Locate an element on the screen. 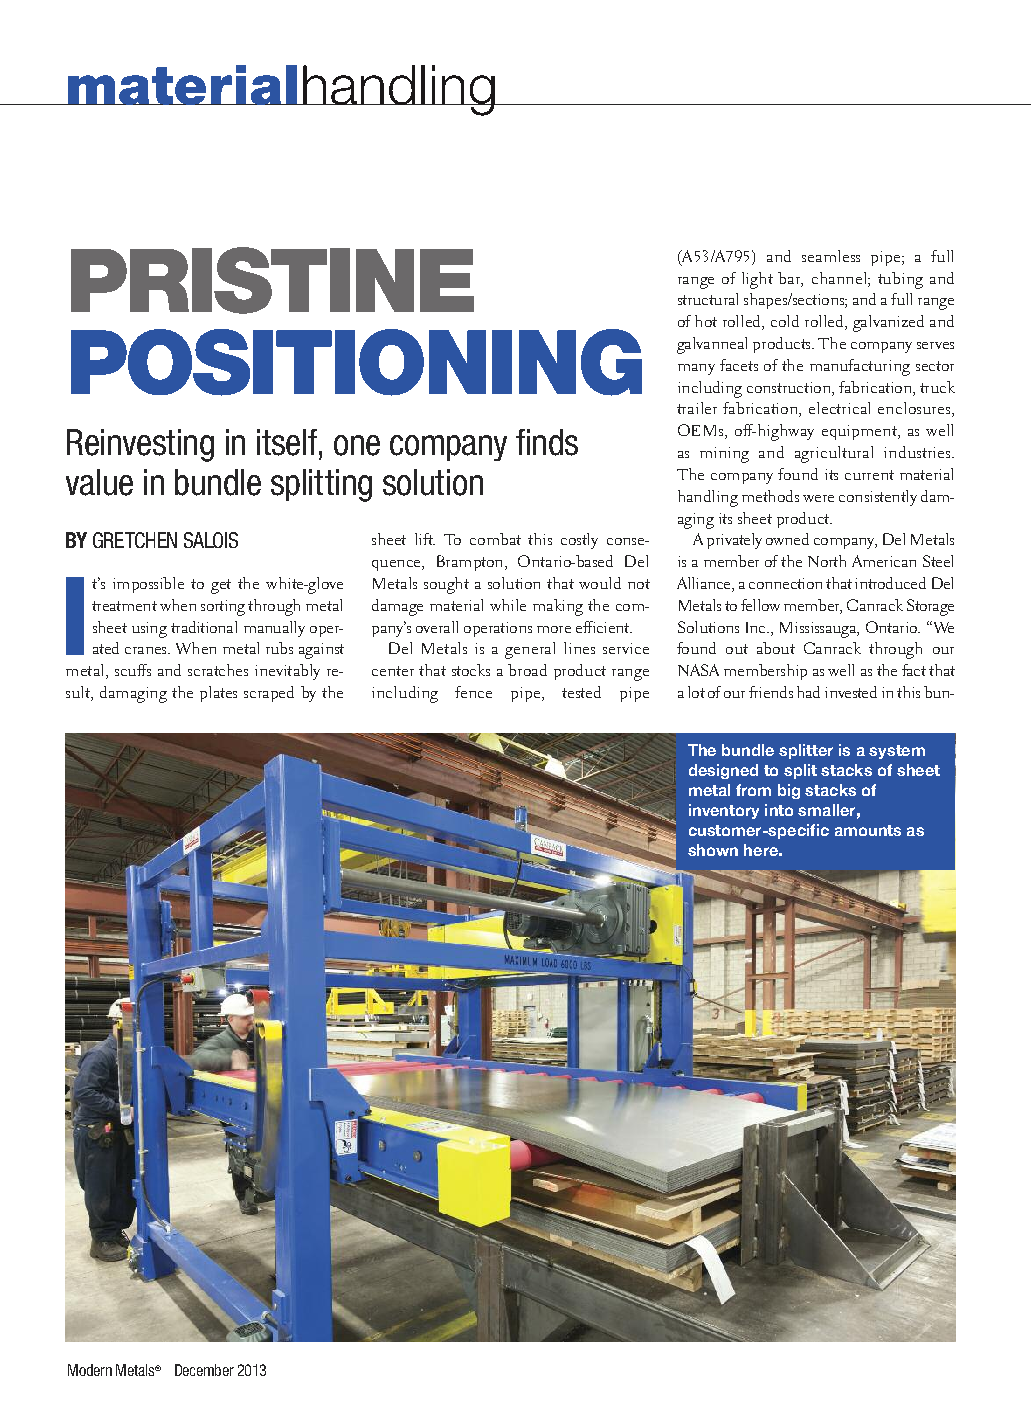  shown is located at coordinates (713, 850).
